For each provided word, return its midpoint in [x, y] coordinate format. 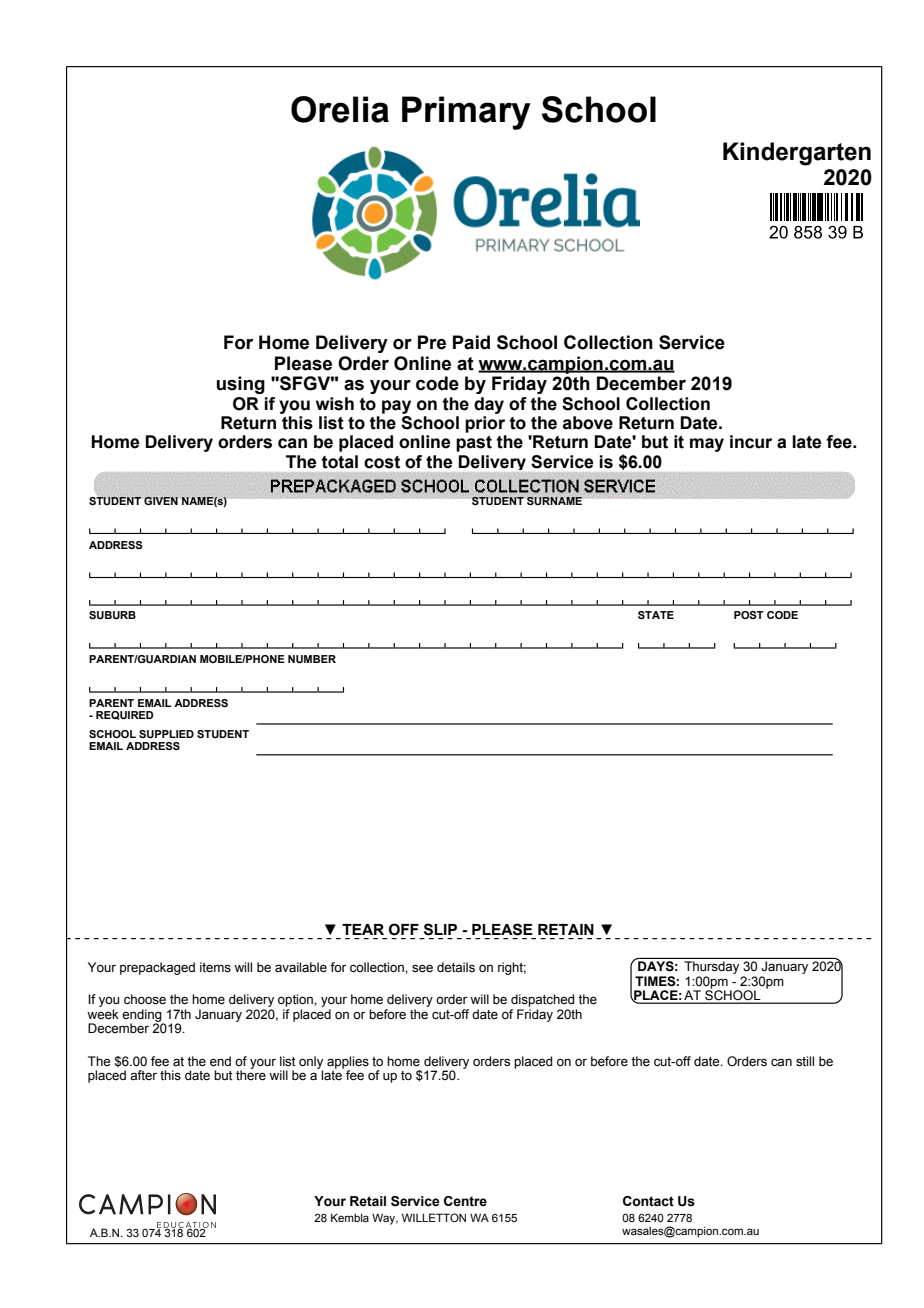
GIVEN [161, 501]
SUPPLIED [166, 734]
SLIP [440, 929]
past [474, 444]
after [143, 1075]
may [707, 445]
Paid [471, 342]
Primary [466, 113]
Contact [648, 1201]
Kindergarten [797, 154]
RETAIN [566, 929]
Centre [465, 1201]
